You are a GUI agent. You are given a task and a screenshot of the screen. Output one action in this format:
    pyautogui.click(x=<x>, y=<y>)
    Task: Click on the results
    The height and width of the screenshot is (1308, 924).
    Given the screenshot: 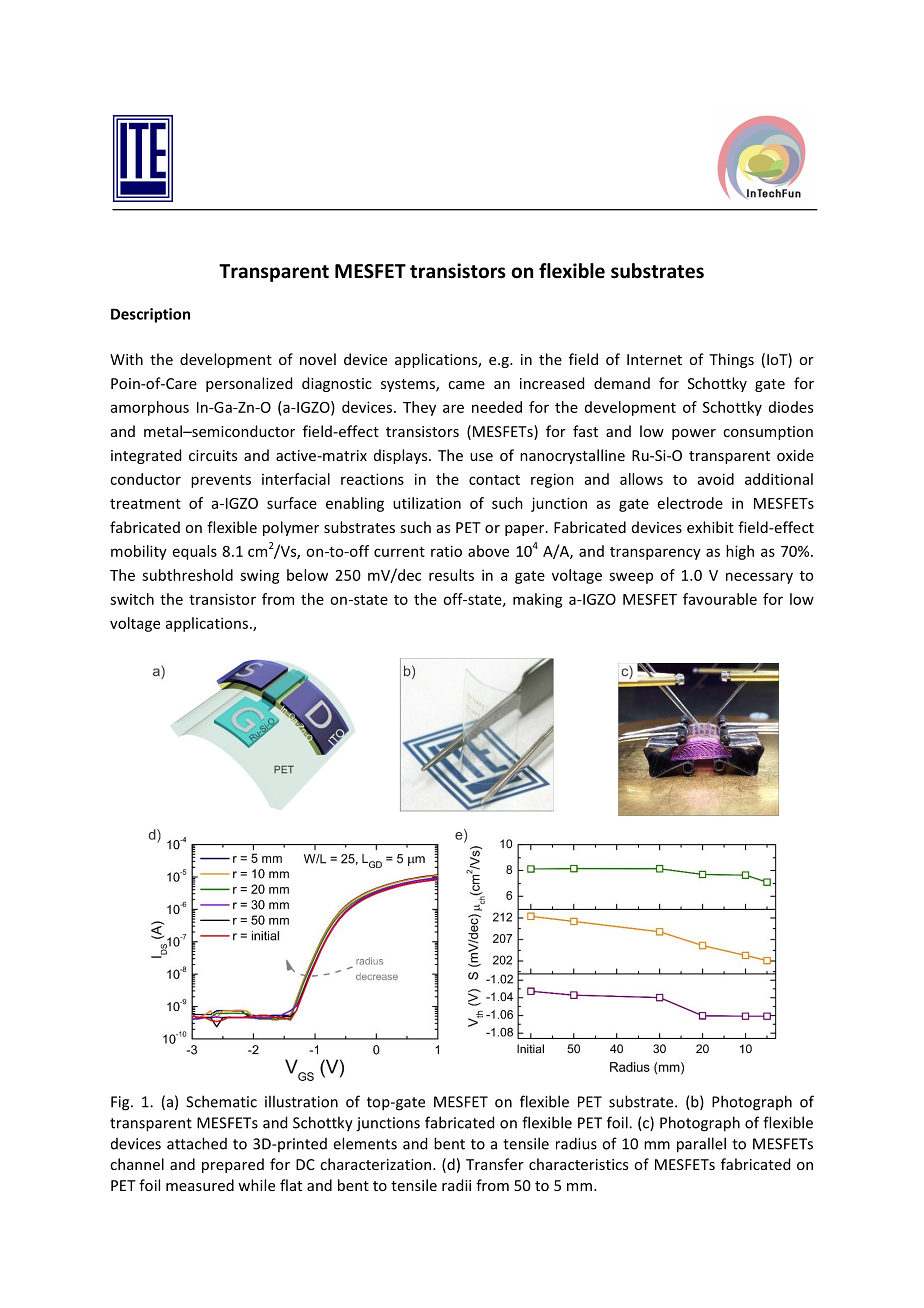 What is the action you would take?
    pyautogui.click(x=451, y=575)
